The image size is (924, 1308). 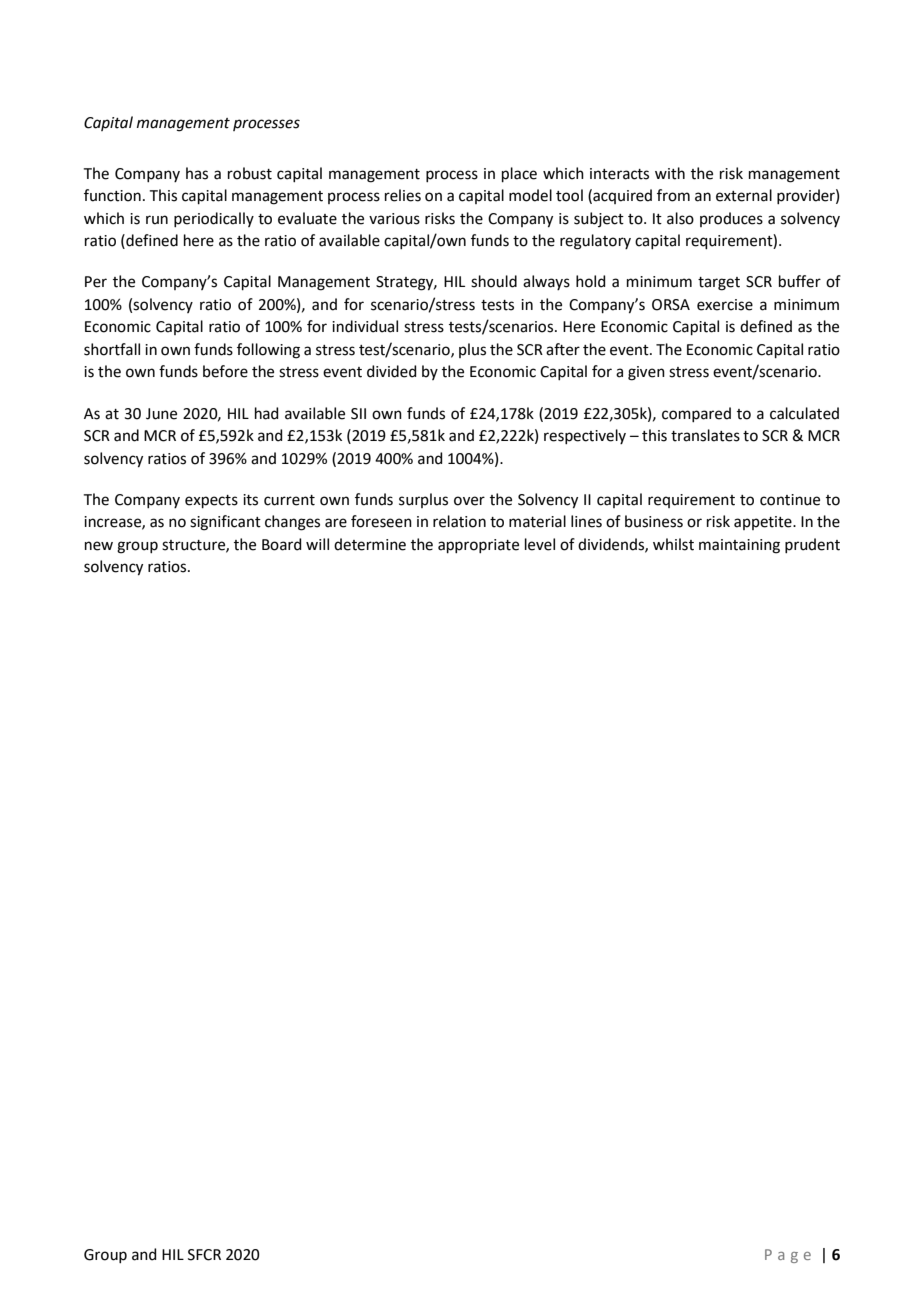 What do you see at coordinates (358, 414) in the image?
I see `SII` at bounding box center [358, 414].
